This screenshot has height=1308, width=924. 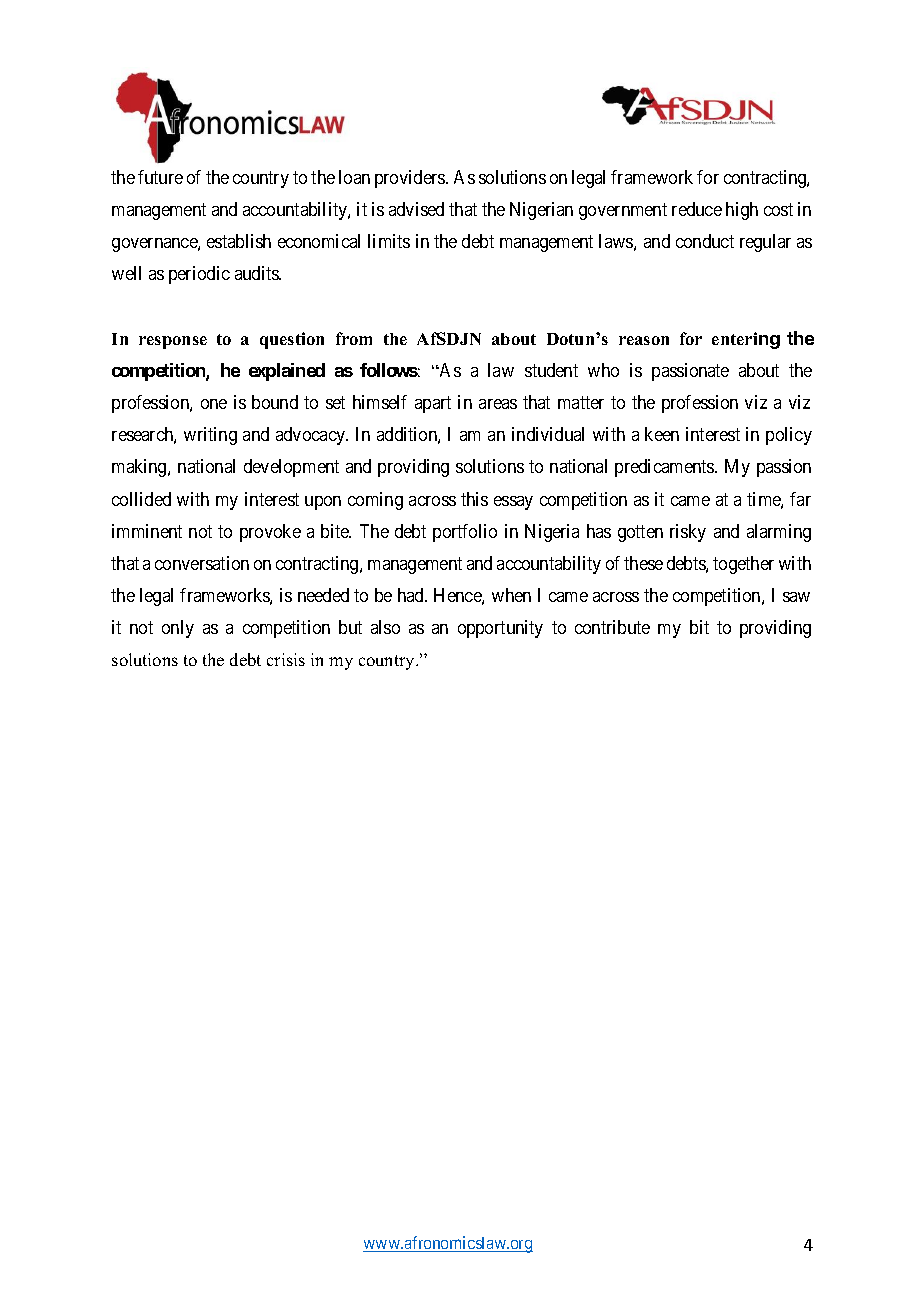 What do you see at coordinates (697, 209) in the screenshot?
I see `reduce` at bounding box center [697, 209].
